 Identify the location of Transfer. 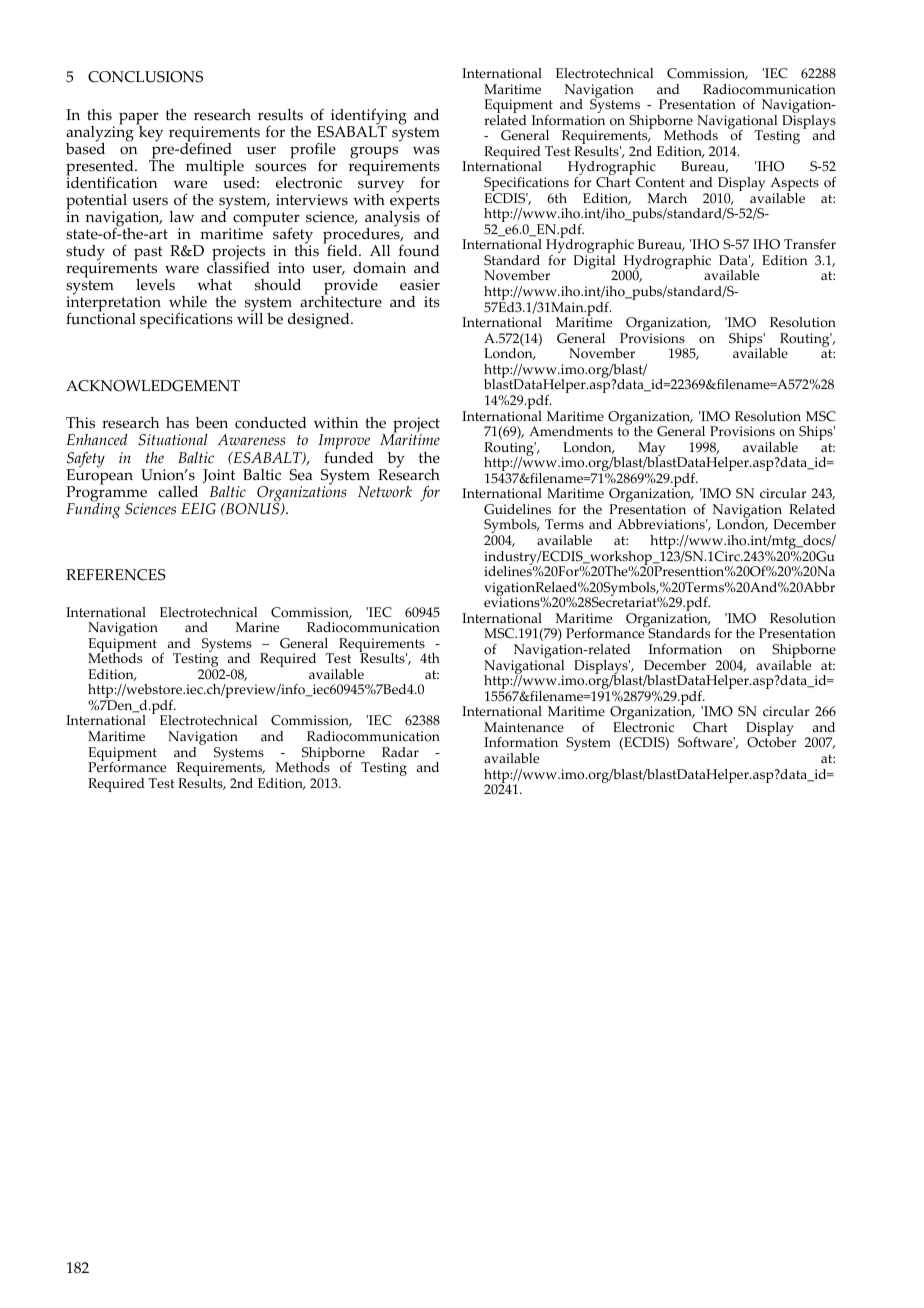
(810, 244).
